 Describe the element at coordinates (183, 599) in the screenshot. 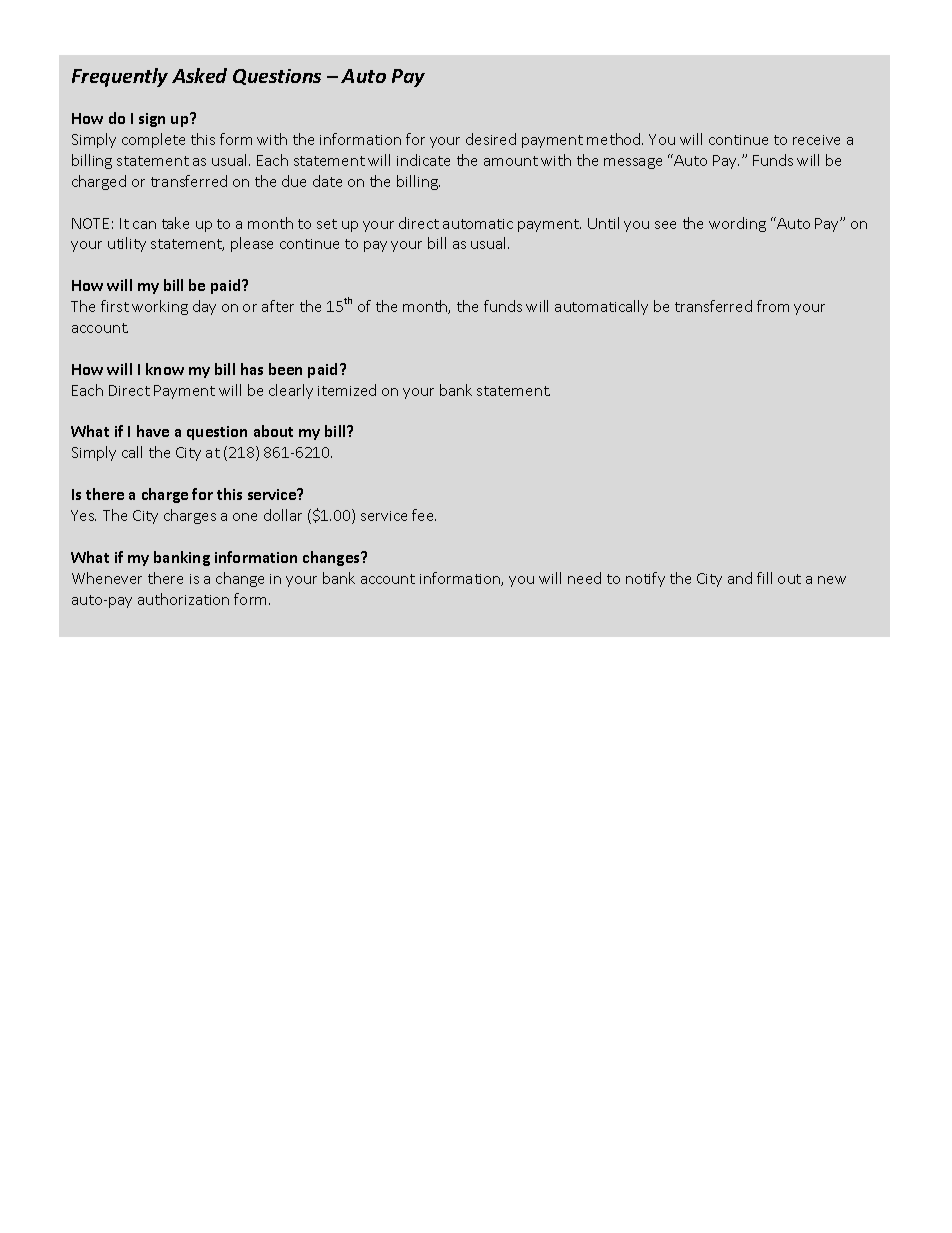

I see `authorization` at that location.
